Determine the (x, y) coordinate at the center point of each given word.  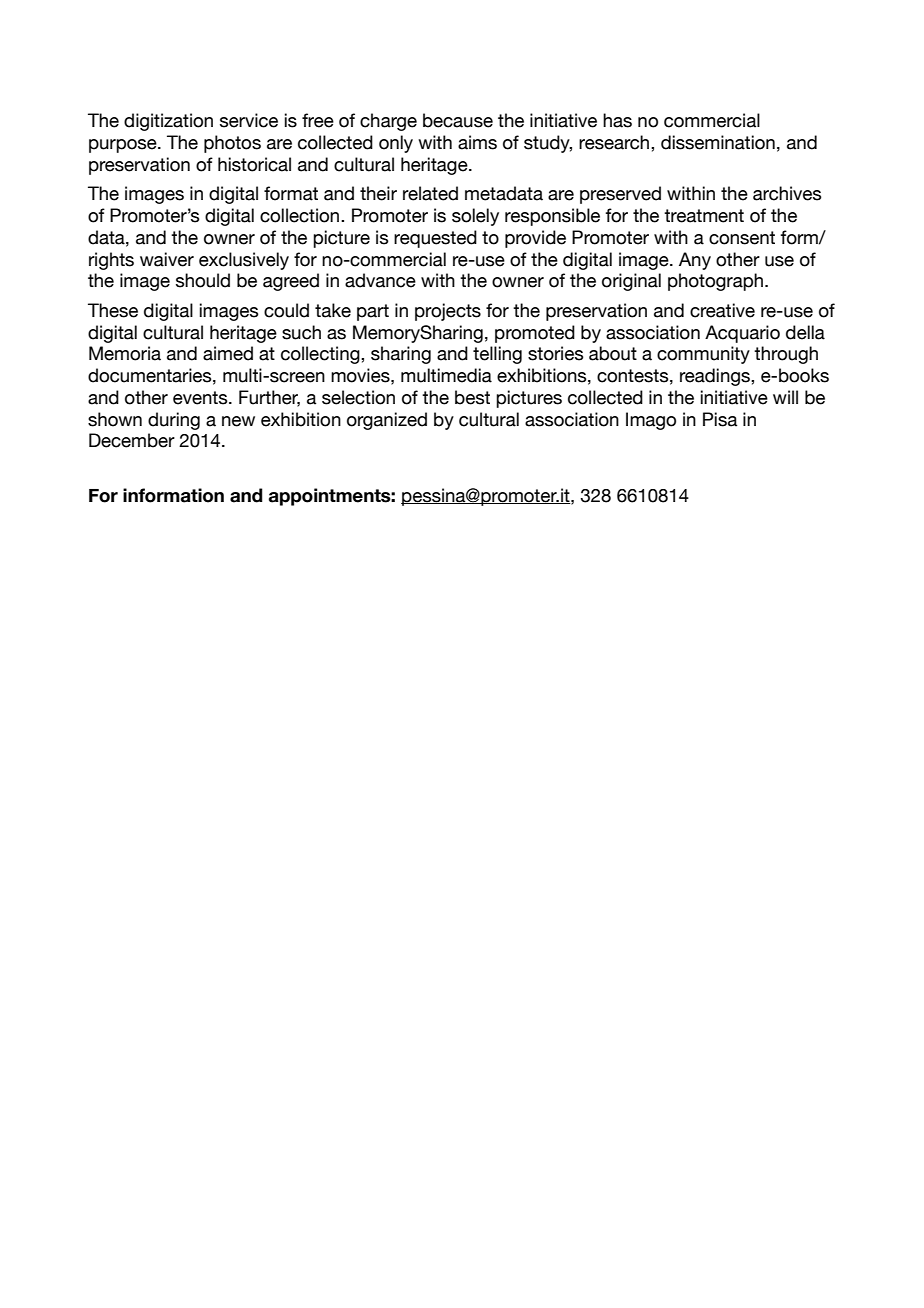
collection (301, 215)
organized (387, 421)
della (805, 332)
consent (742, 238)
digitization (168, 122)
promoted (535, 334)
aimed (228, 353)
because (458, 120)
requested (435, 239)
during (174, 421)
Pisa (720, 419)
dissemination (718, 142)
